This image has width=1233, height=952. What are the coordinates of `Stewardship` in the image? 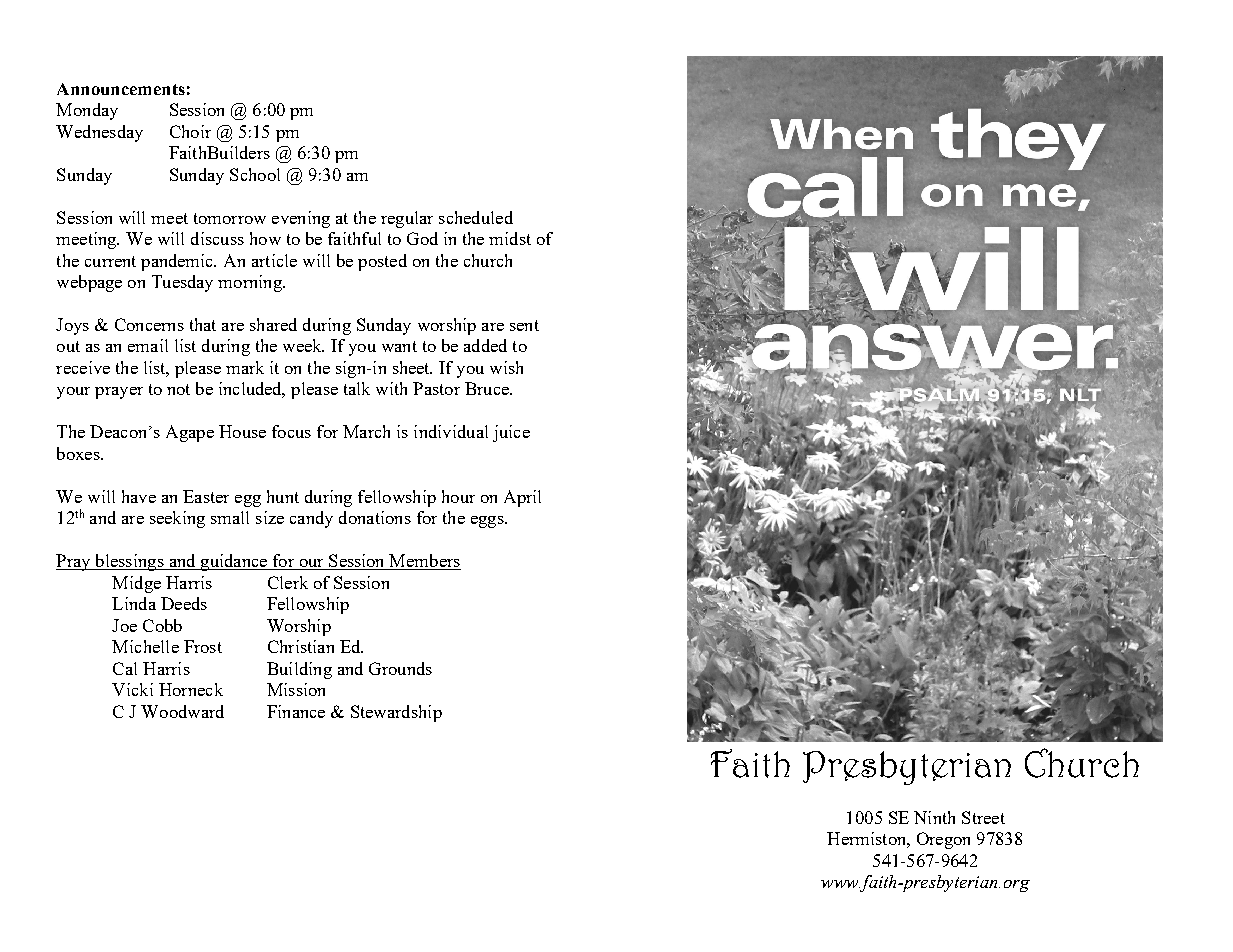 It's located at (396, 713).
